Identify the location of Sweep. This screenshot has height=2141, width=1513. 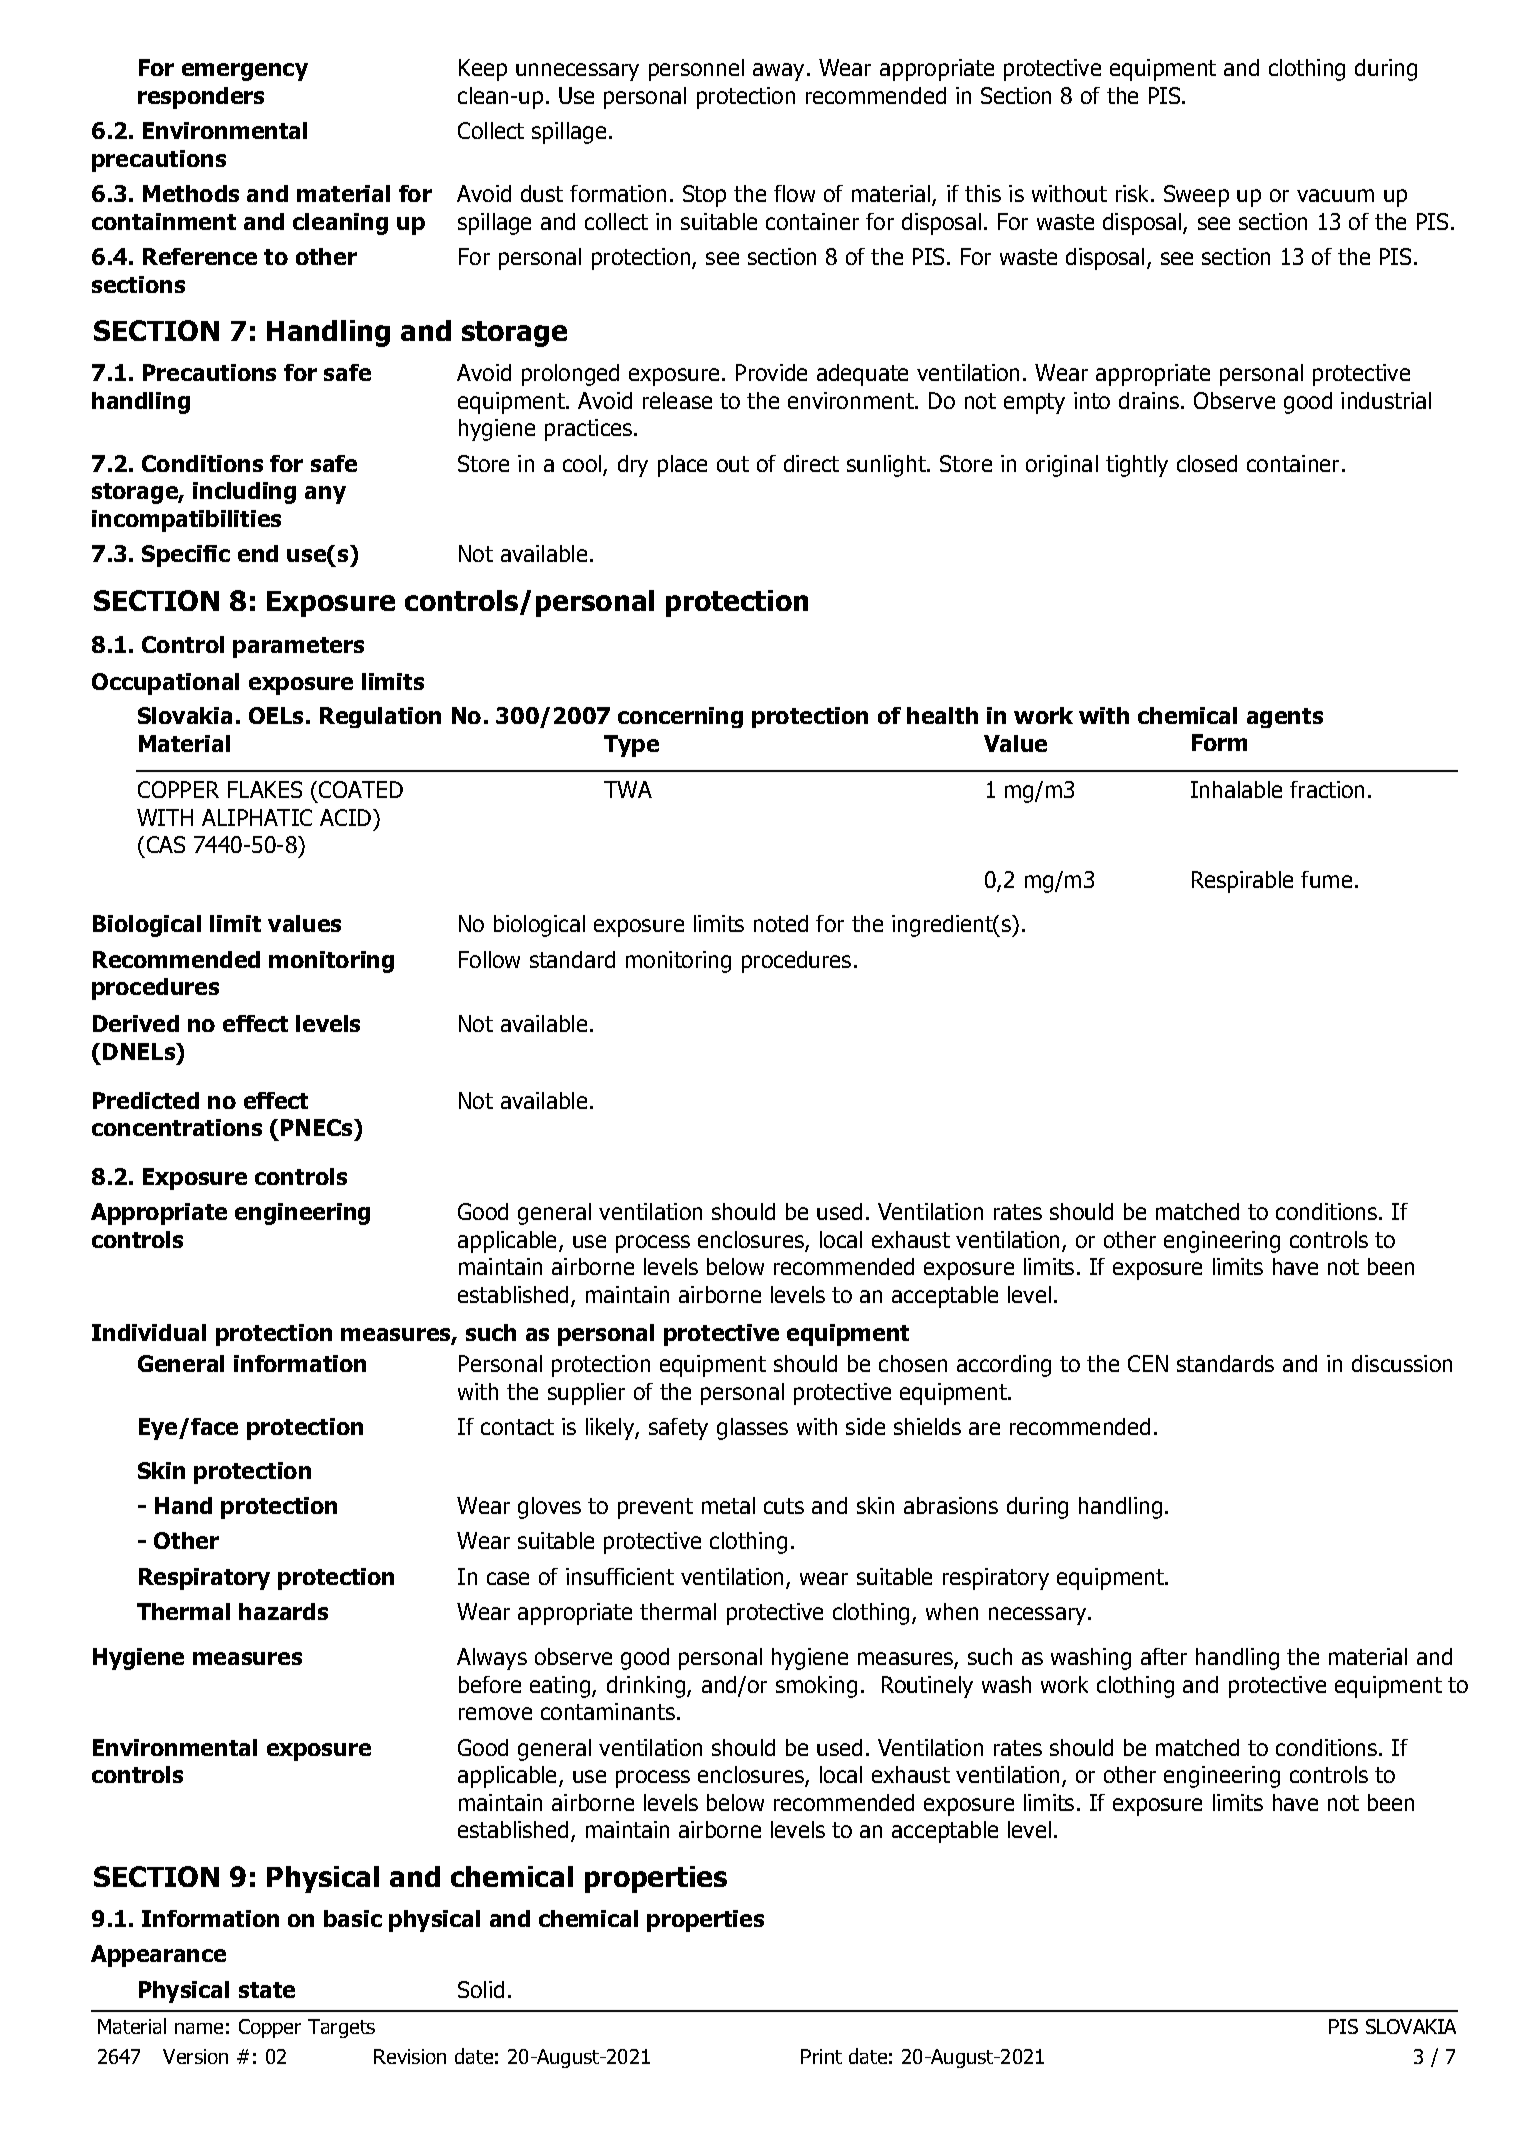
(1196, 196).
